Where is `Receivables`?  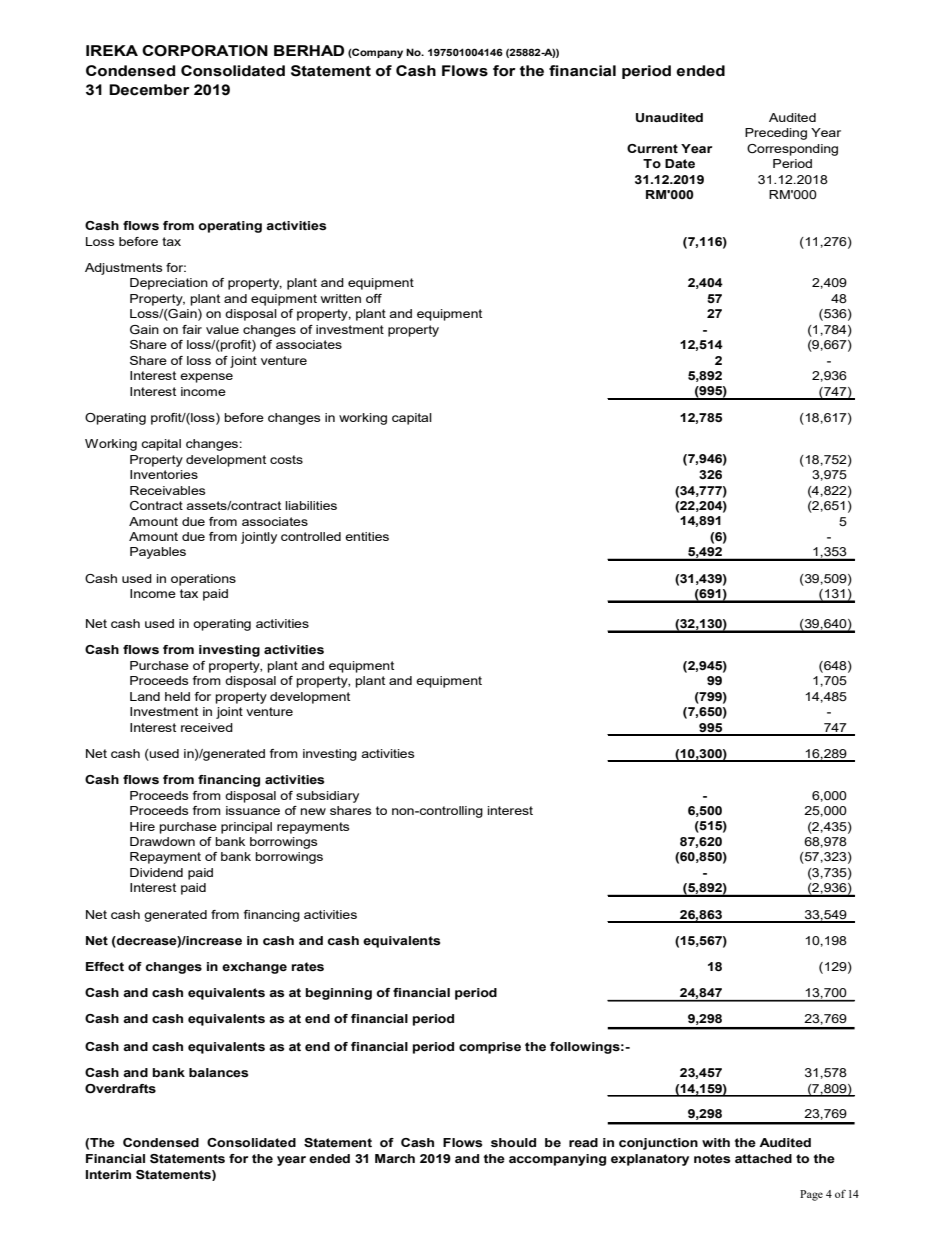 Receivables is located at coordinates (167, 490).
